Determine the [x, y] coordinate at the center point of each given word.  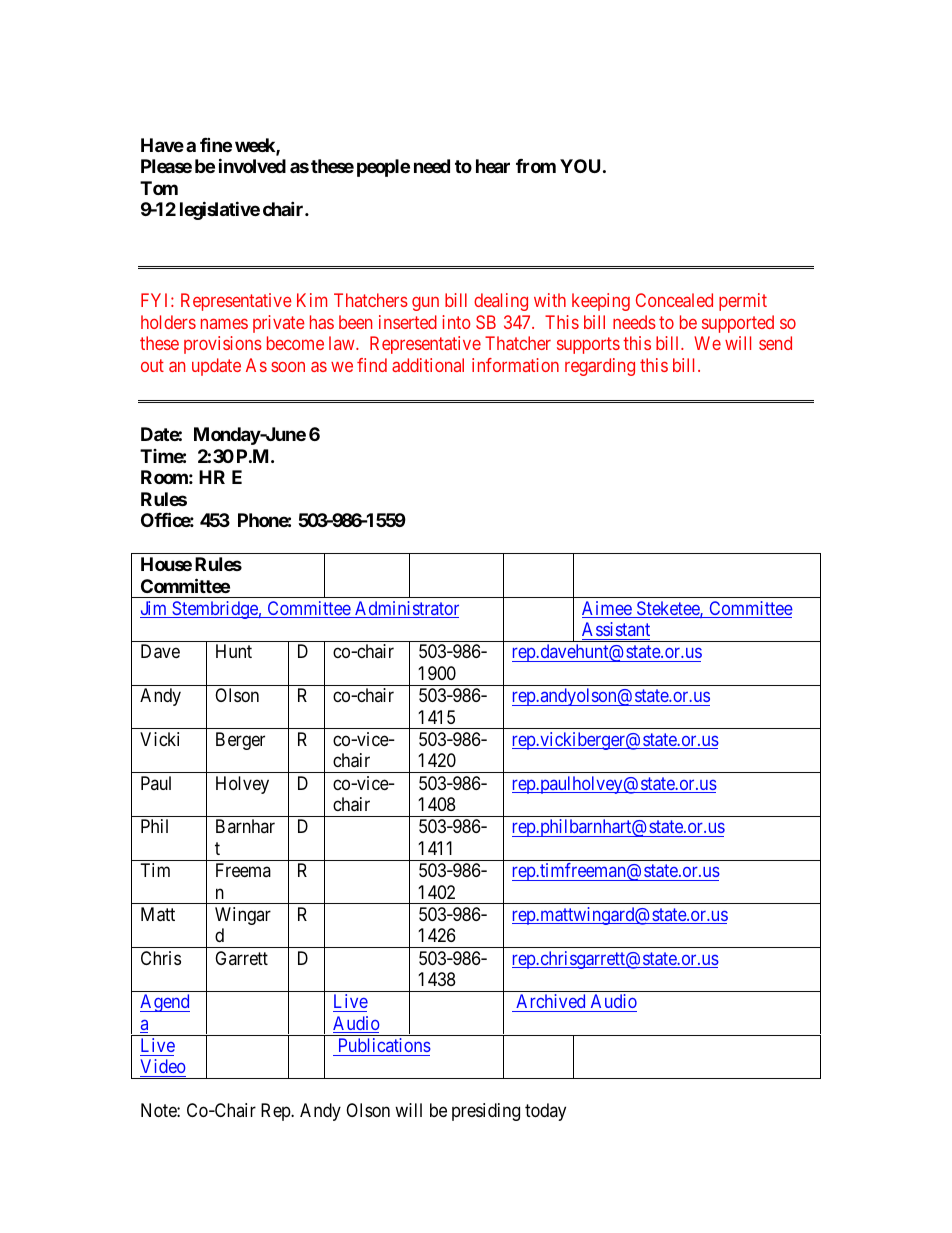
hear [493, 166]
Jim [154, 609]
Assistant [616, 629]
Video [163, 1068]
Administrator [406, 609]
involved [252, 166]
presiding [486, 1112]
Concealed [674, 300]
